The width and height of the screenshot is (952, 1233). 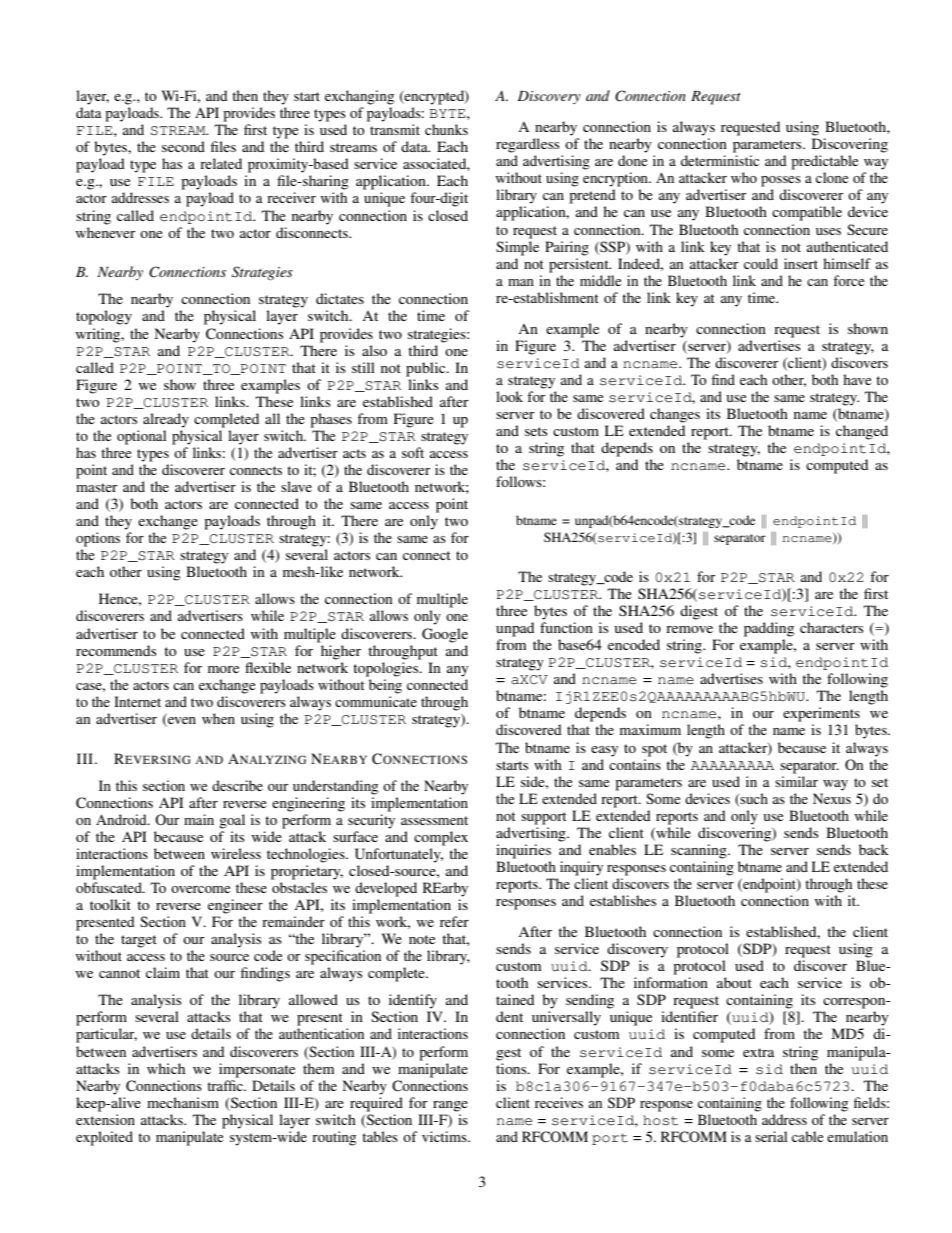 What do you see at coordinates (824, 162) in the screenshot?
I see `predictable` at bounding box center [824, 162].
